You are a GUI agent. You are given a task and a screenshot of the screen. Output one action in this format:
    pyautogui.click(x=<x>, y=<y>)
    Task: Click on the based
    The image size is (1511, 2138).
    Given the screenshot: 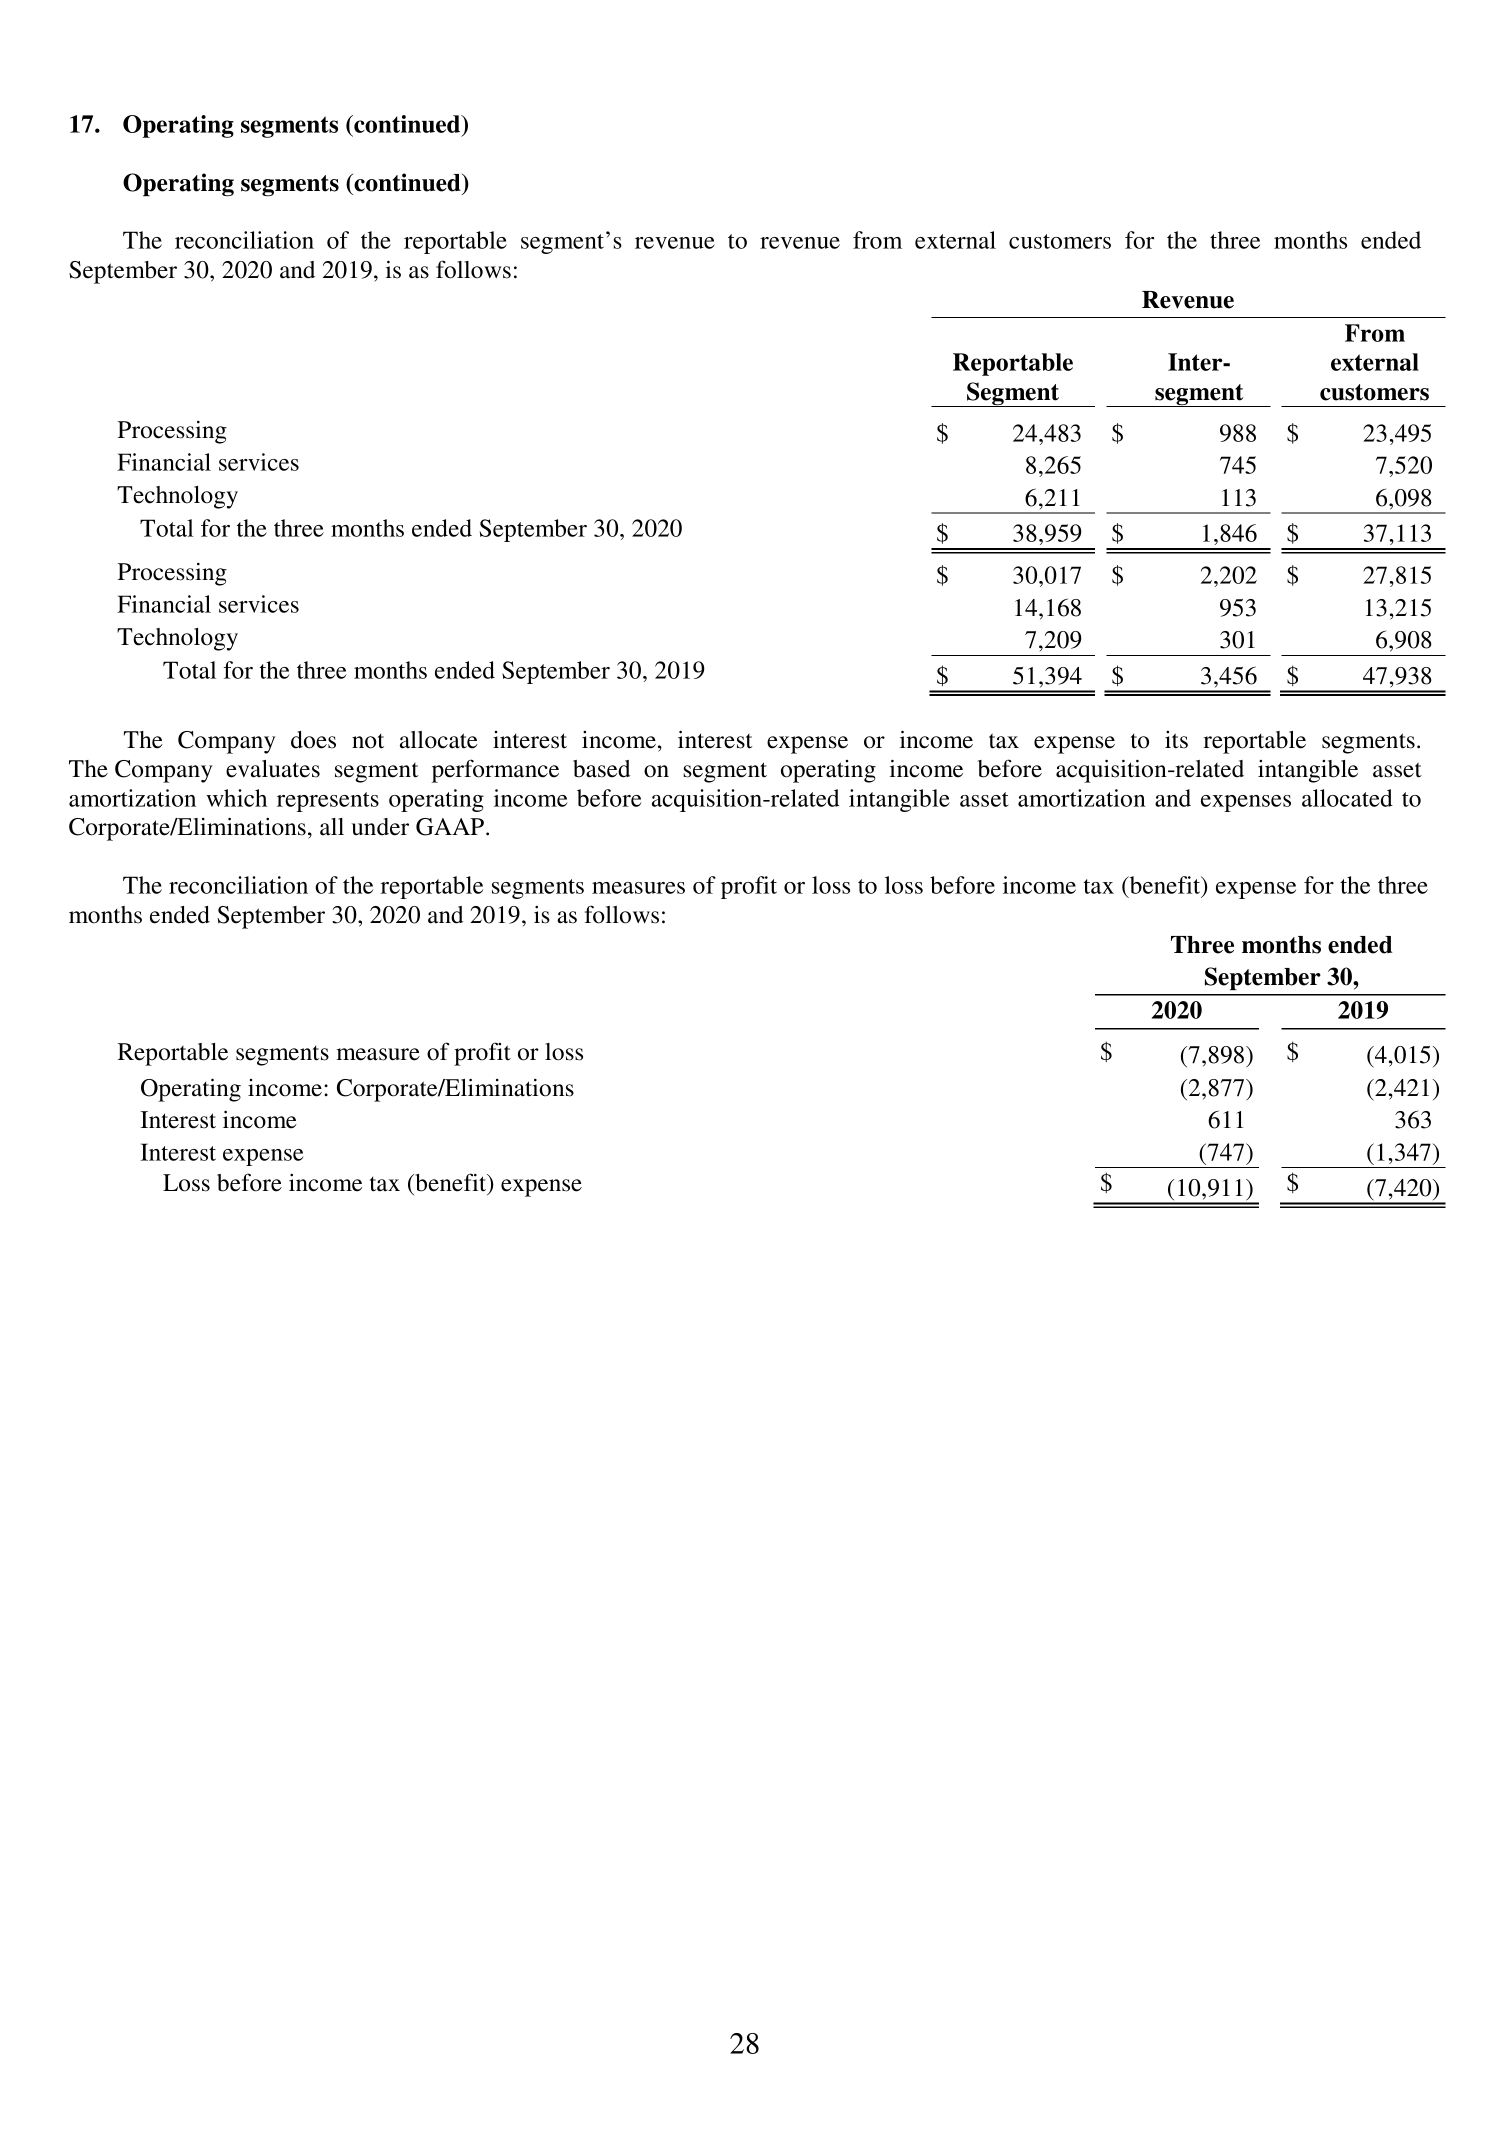 What is the action you would take?
    pyautogui.click(x=601, y=769)
